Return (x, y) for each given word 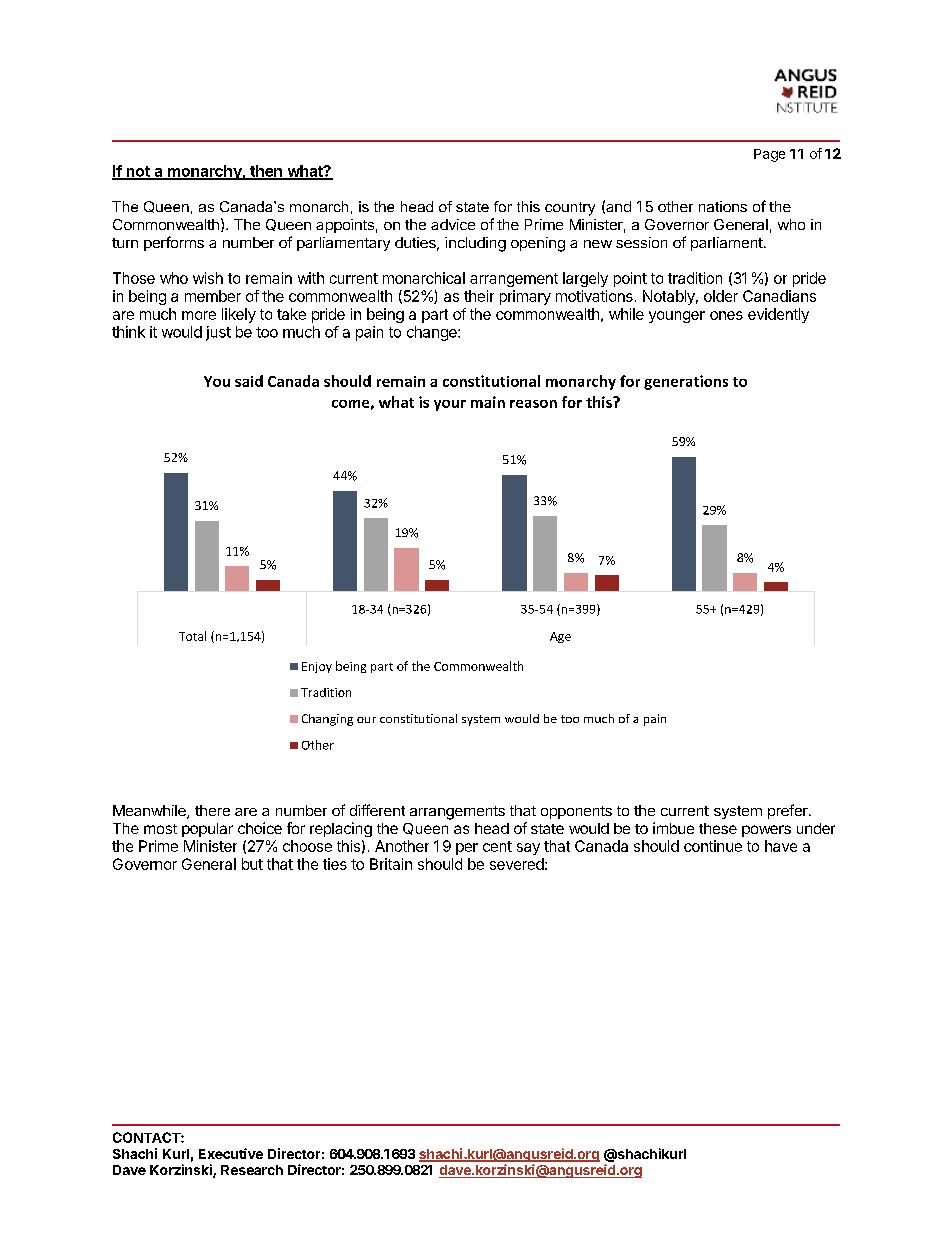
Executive (231, 1153)
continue (713, 846)
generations (686, 382)
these (718, 828)
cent (497, 846)
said (249, 381)
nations (723, 206)
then (266, 172)
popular (207, 830)
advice (453, 224)
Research (252, 1170)
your (450, 405)
